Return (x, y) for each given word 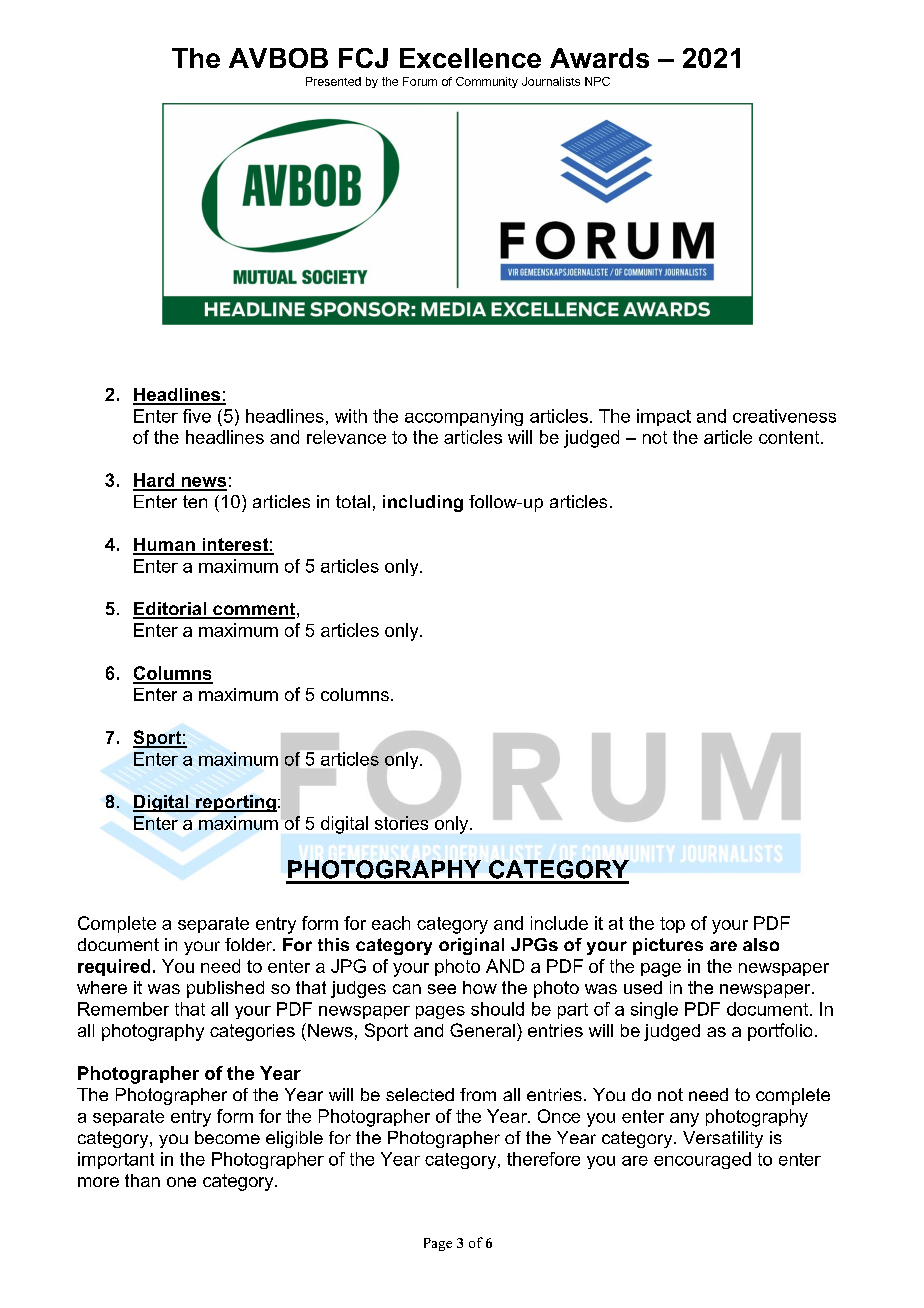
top (672, 925)
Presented (333, 81)
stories (401, 823)
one (181, 1182)
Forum (420, 81)
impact (664, 417)
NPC (597, 81)
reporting (235, 803)
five (197, 416)
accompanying (464, 417)
